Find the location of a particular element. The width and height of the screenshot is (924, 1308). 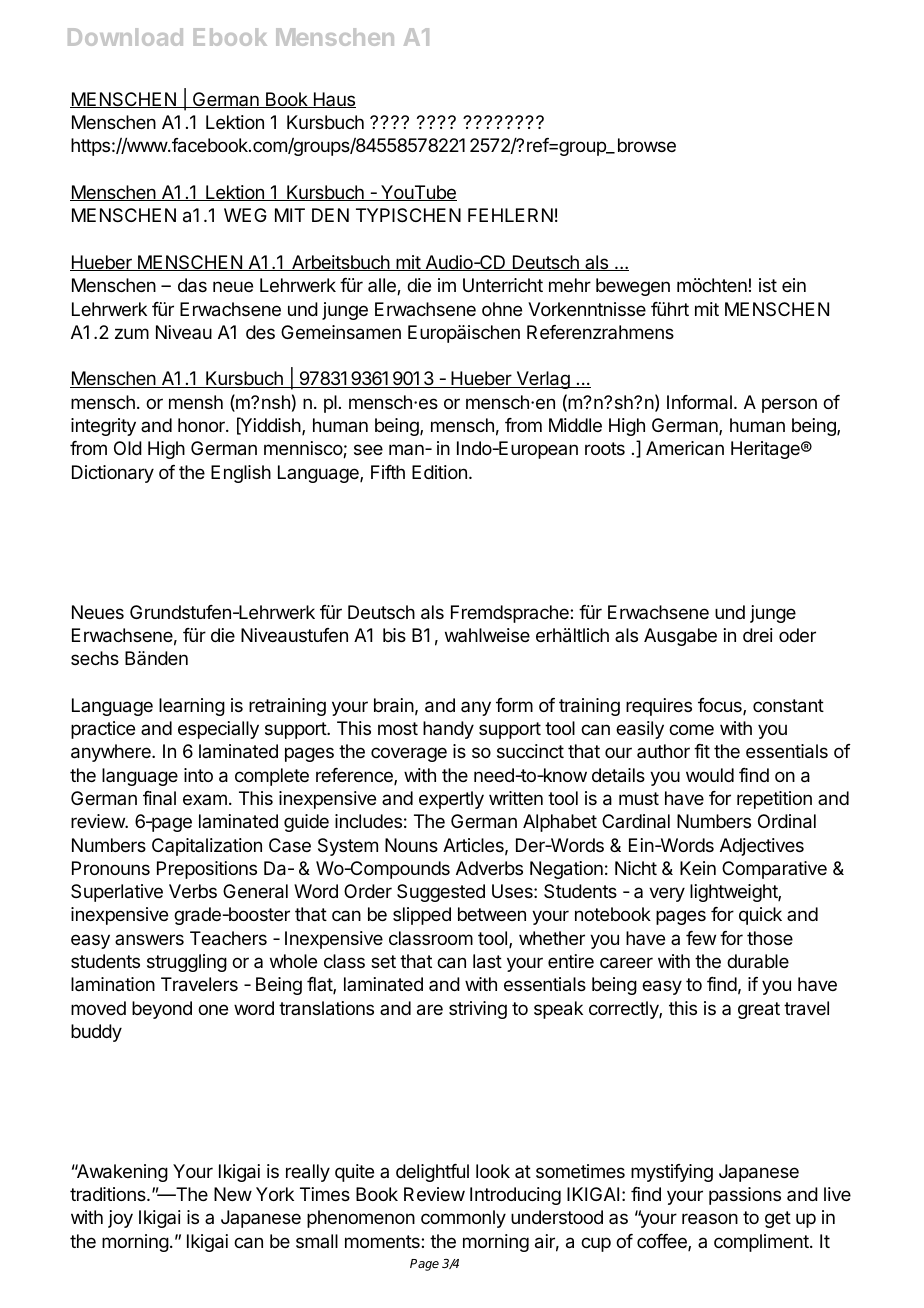

commonly is located at coordinates (463, 1219).
